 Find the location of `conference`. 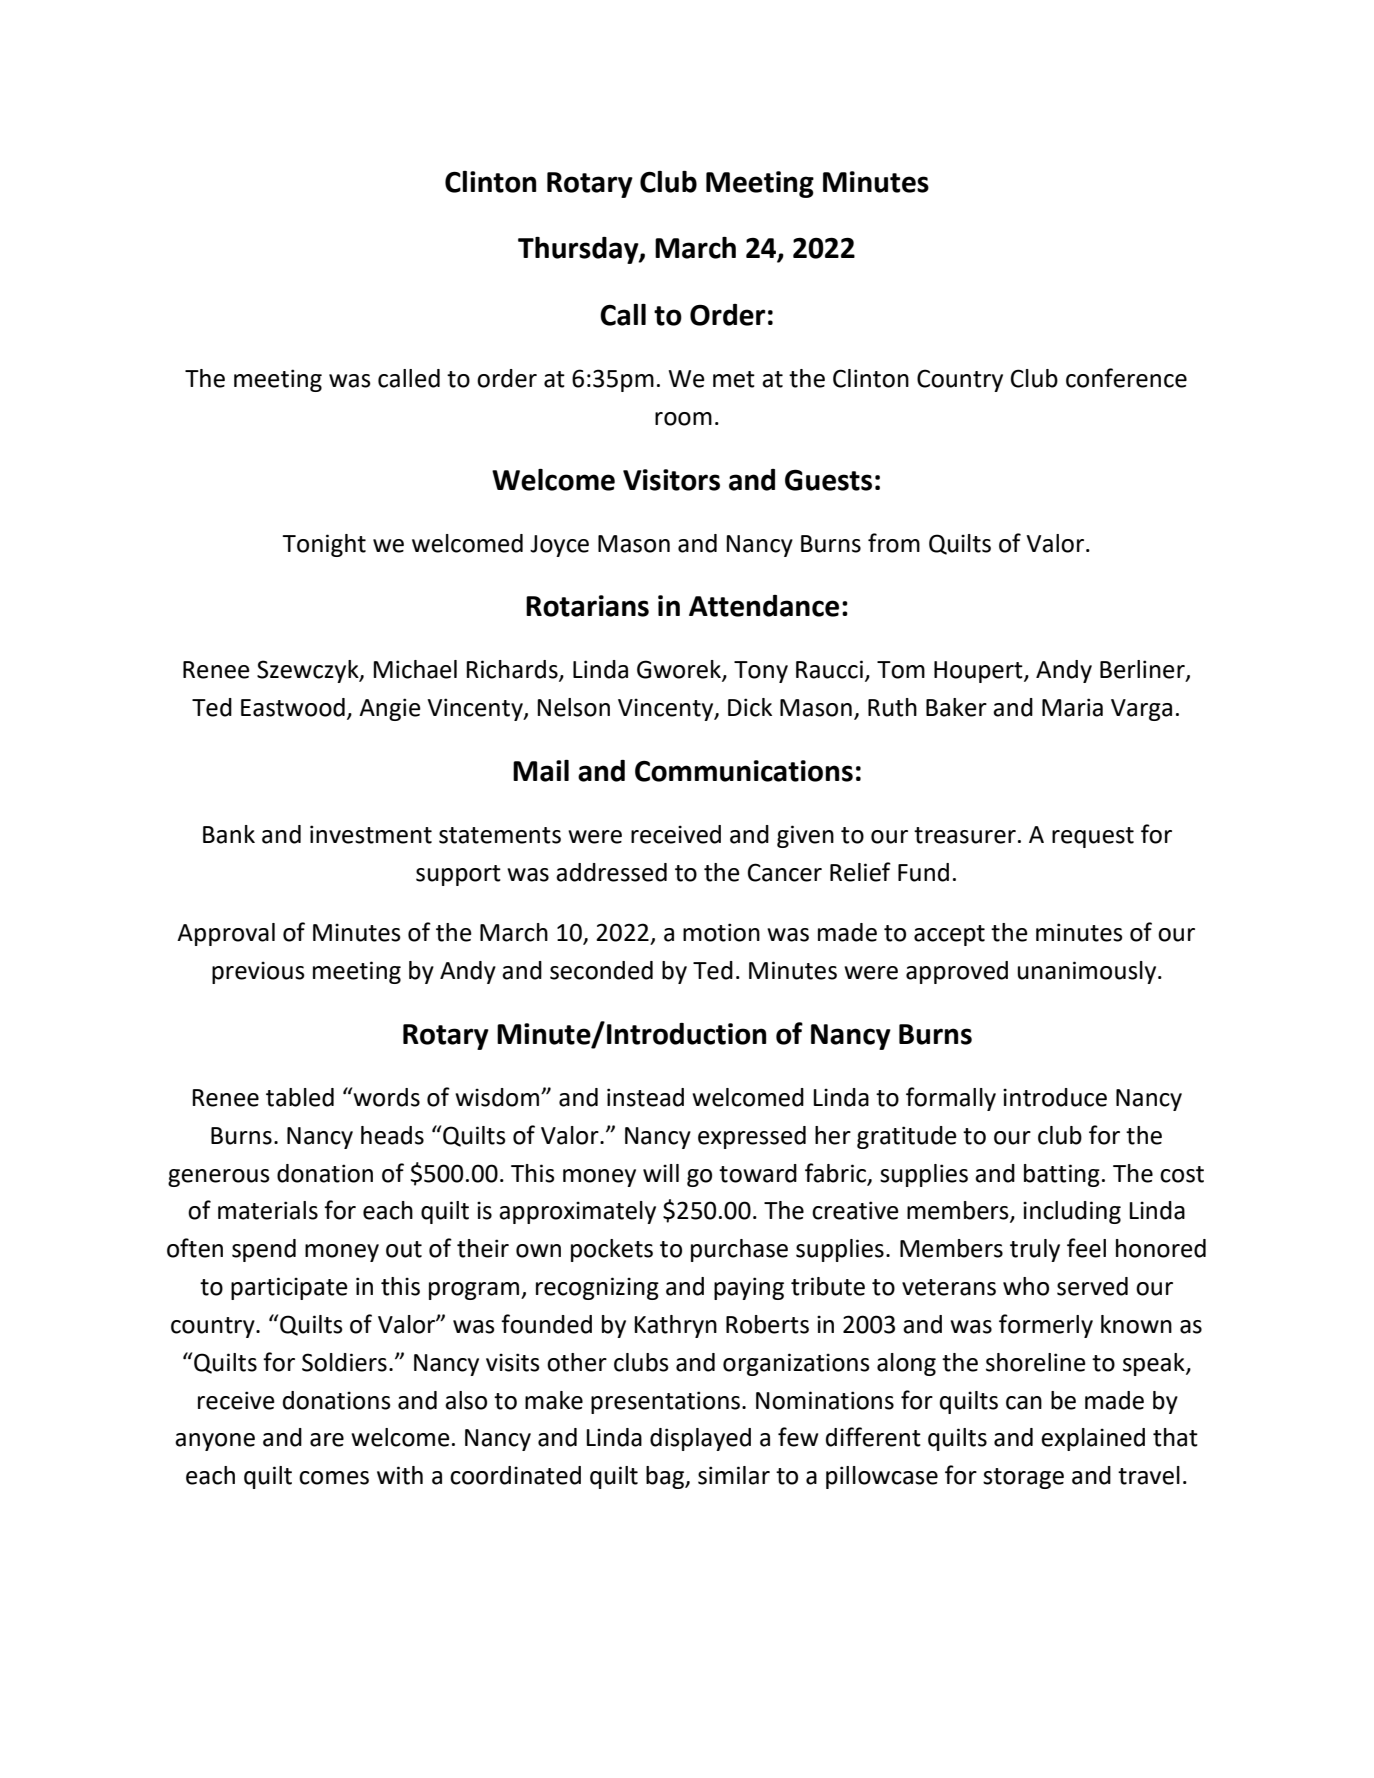

conference is located at coordinates (1126, 378).
